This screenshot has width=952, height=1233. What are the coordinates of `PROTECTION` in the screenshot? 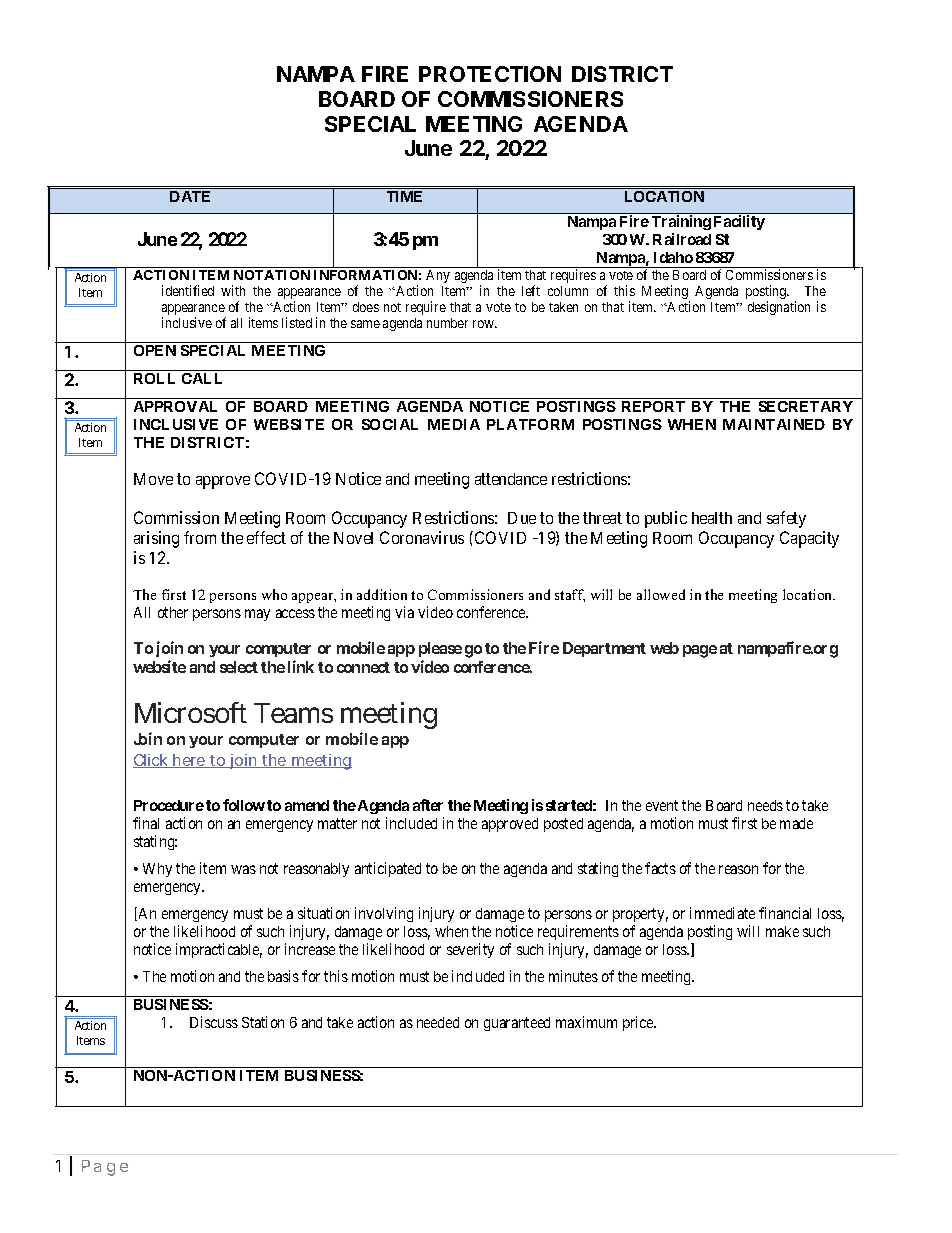 It's located at (490, 74).
